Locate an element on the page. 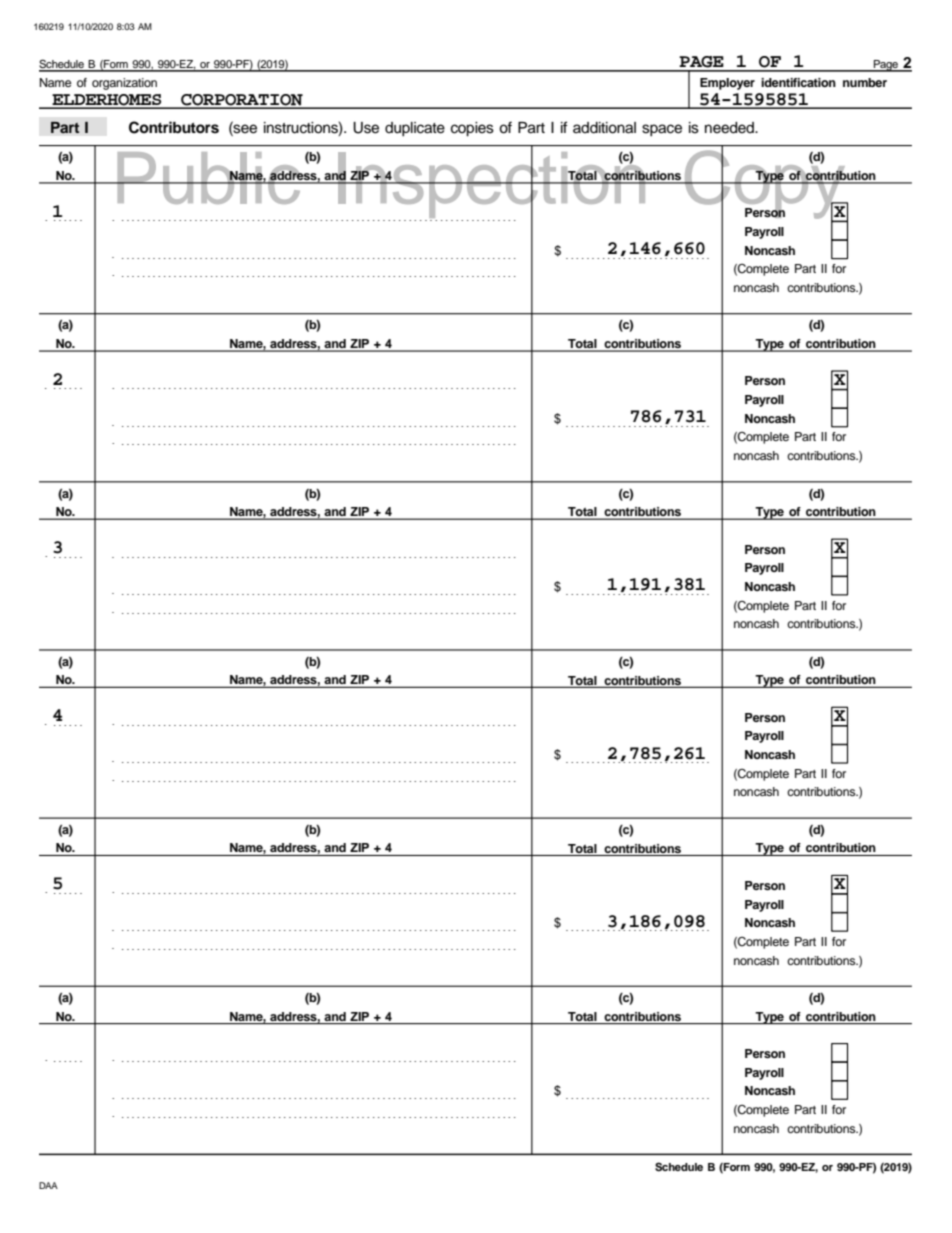 This page has height=1233, width=952. DAA is located at coordinates (48, 1185).
